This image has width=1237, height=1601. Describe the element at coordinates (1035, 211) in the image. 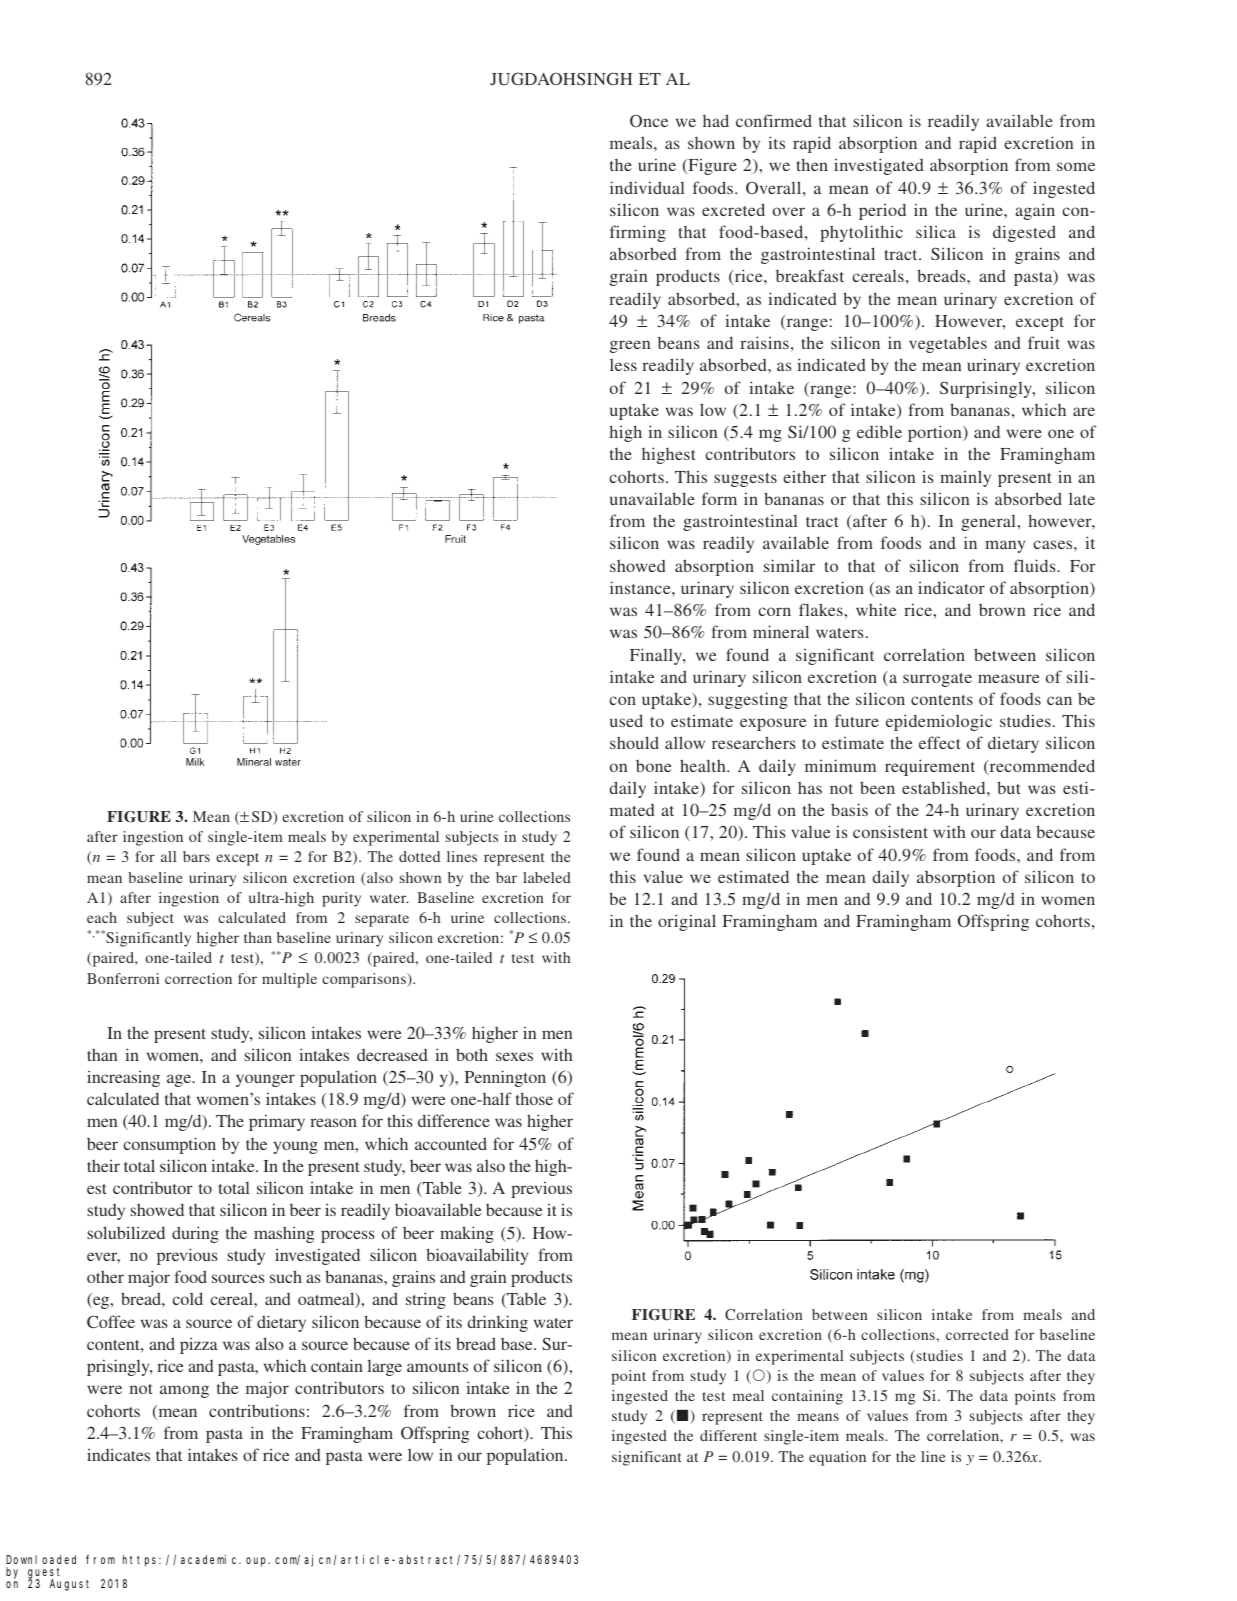

I see `again` at that location.
